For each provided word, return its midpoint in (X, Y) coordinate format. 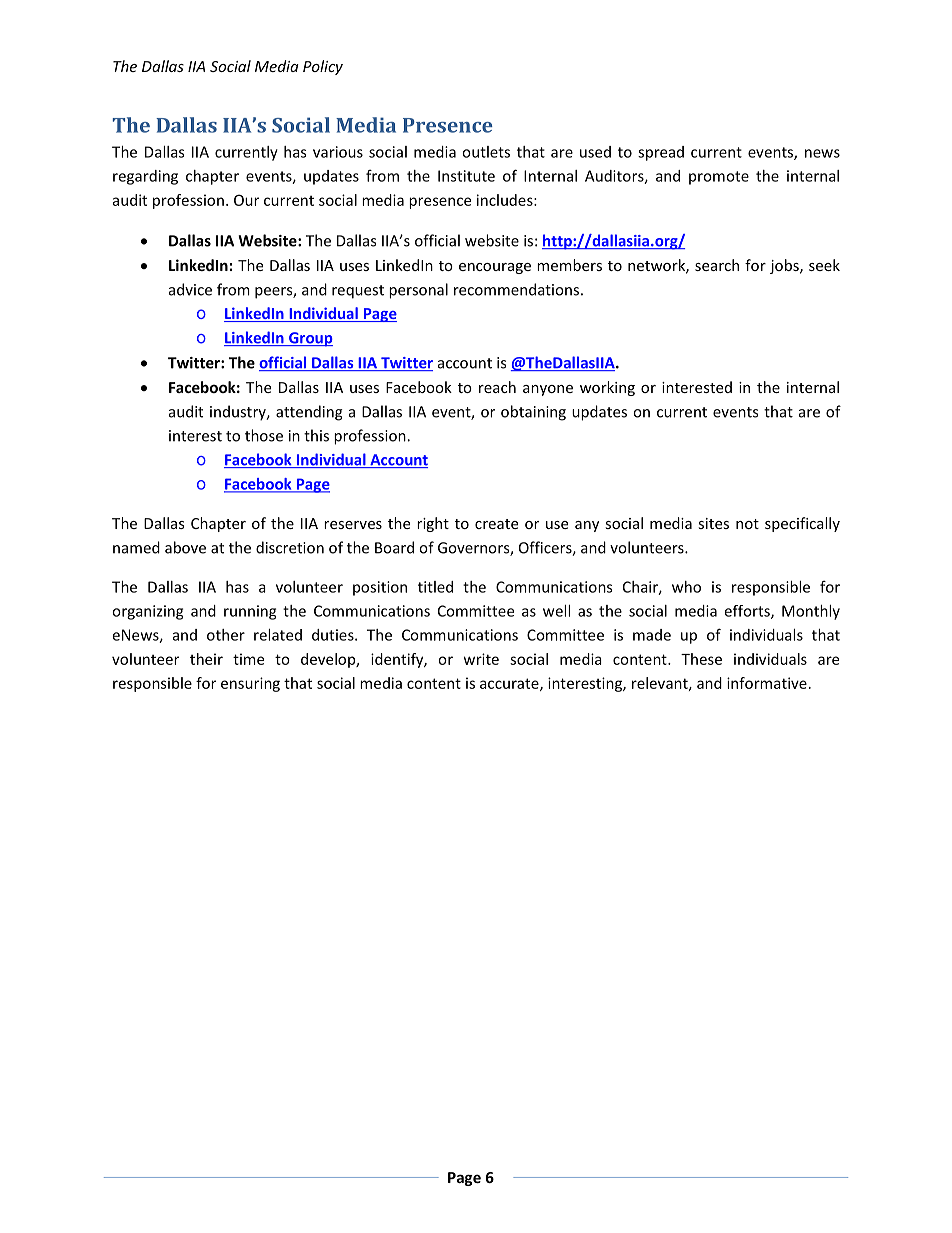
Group (310, 339)
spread (661, 153)
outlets (486, 152)
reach (497, 387)
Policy (323, 67)
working (607, 388)
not (747, 524)
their (206, 659)
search (717, 265)
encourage (495, 268)
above (185, 547)
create (496, 524)
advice (190, 289)
